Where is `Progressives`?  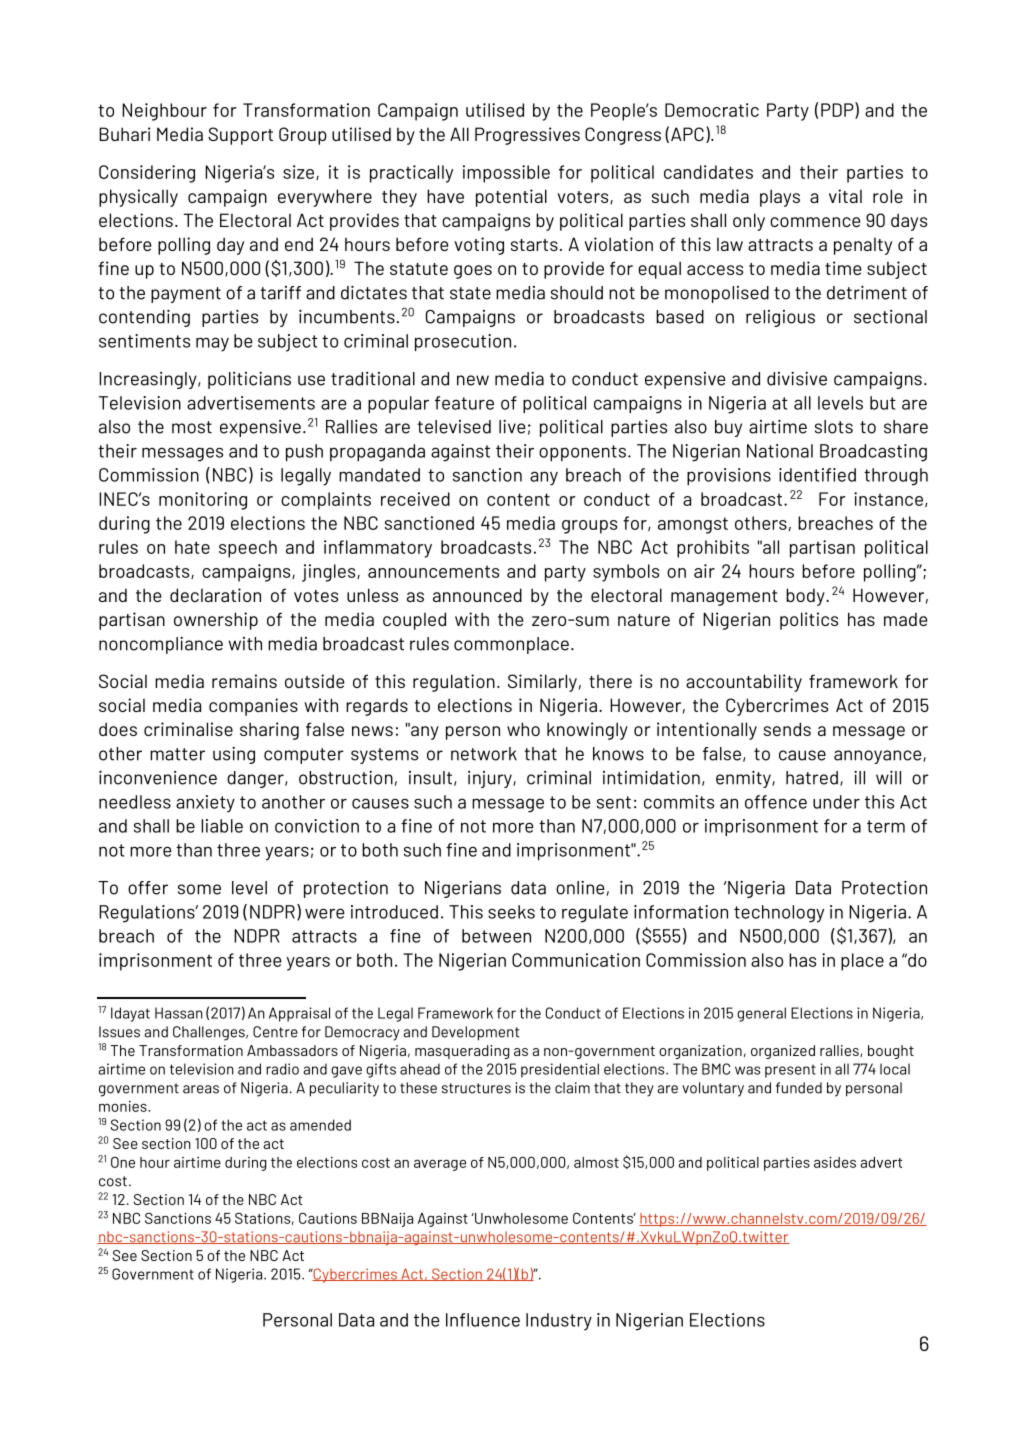
Progressives is located at coordinates (527, 136).
